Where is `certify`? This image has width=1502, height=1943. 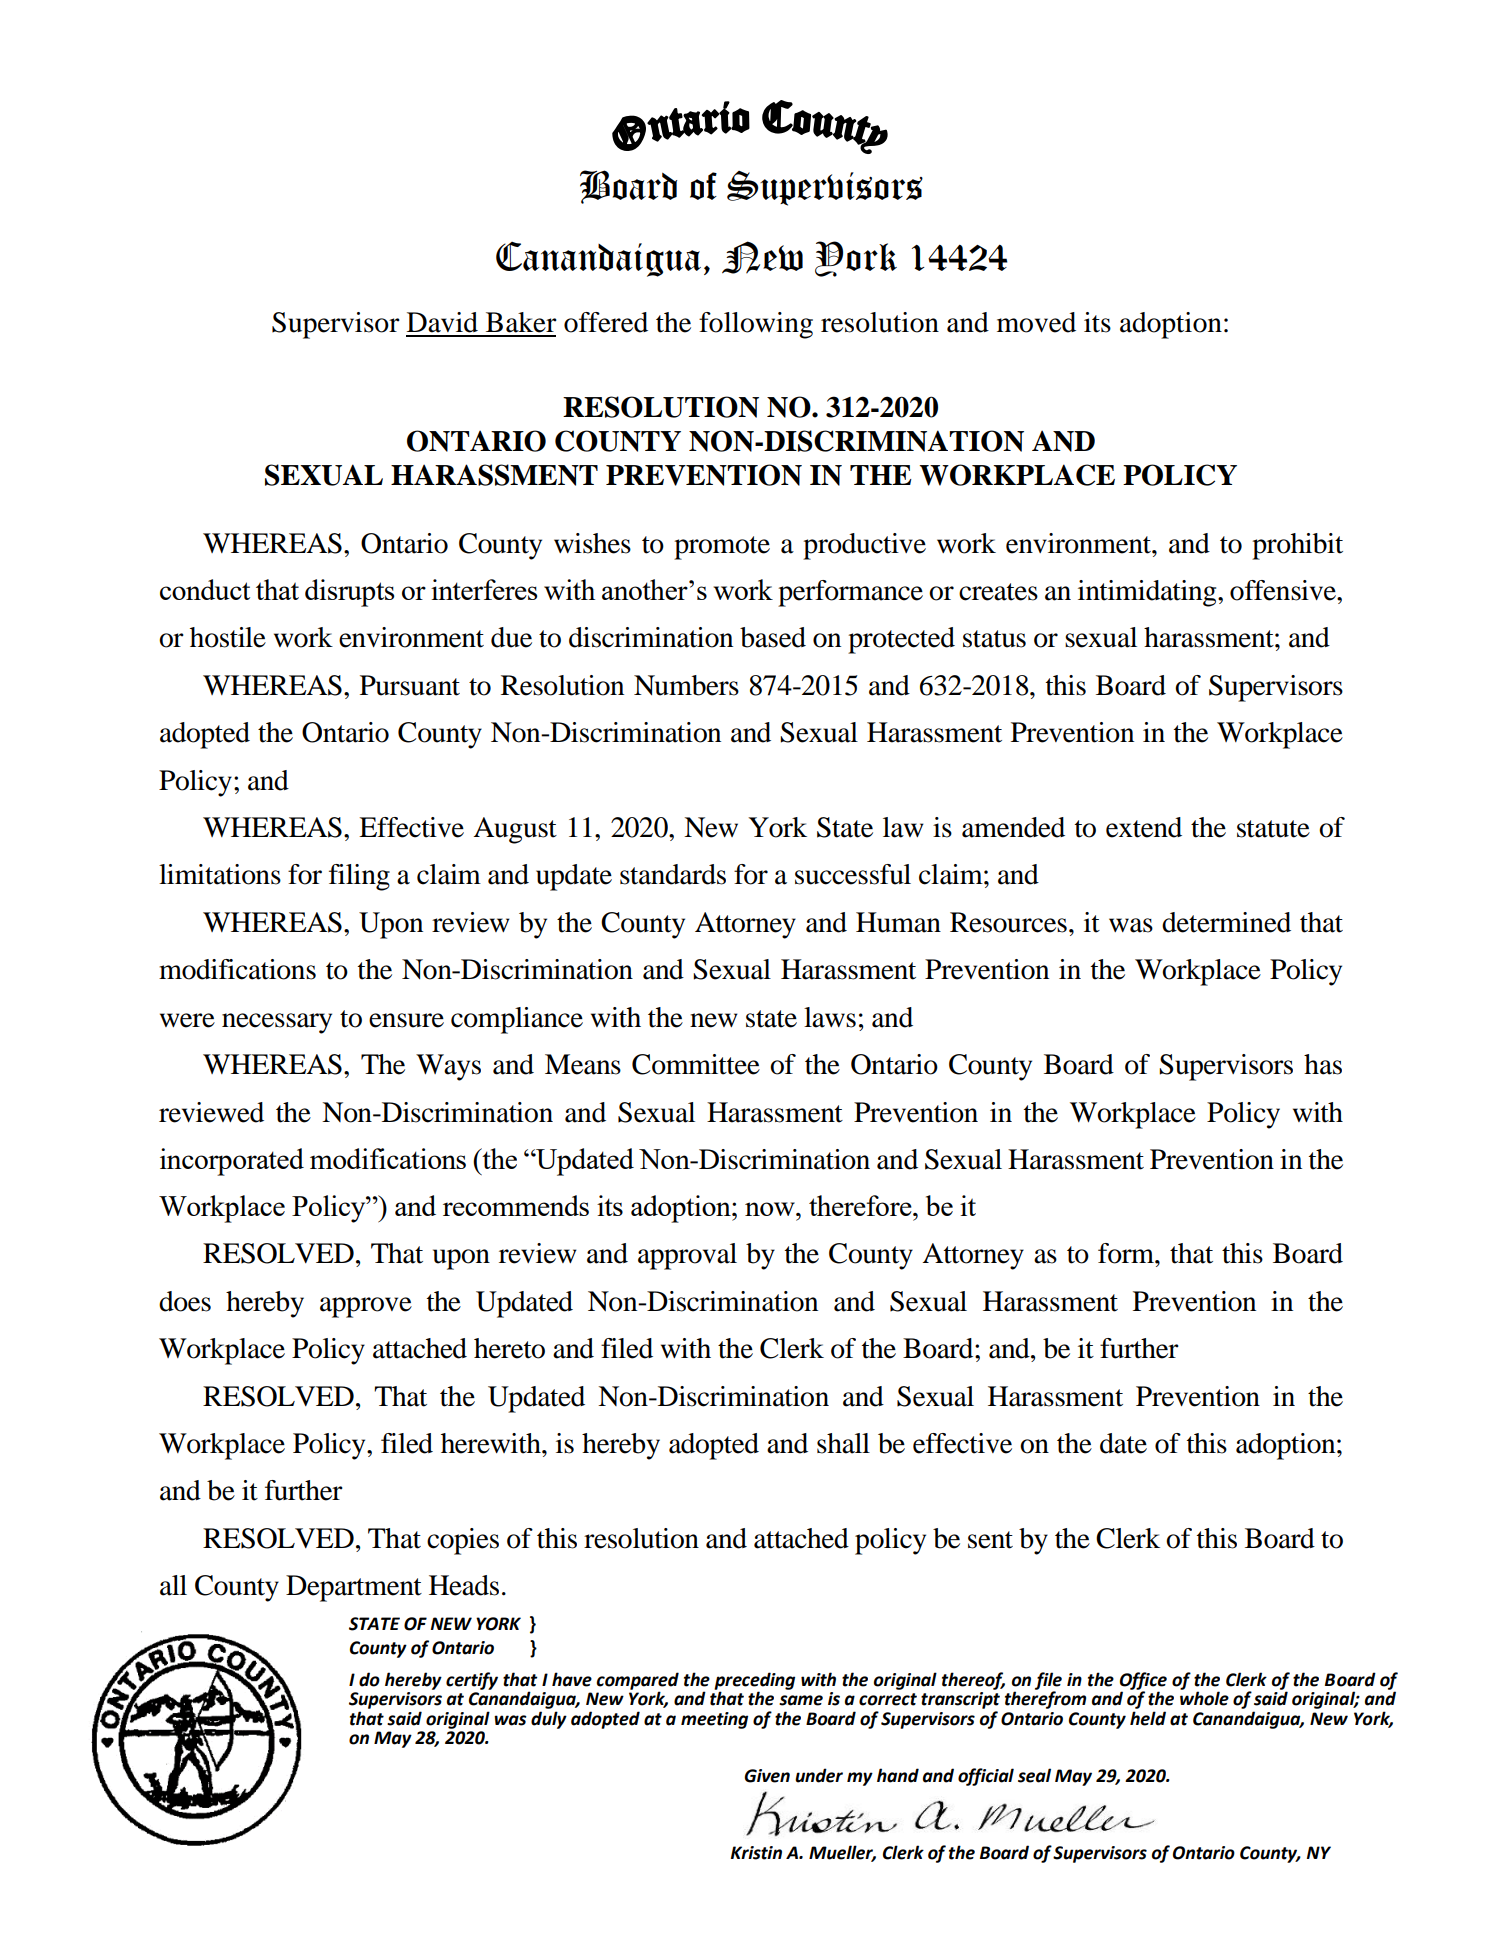
certify is located at coordinates (472, 1681).
